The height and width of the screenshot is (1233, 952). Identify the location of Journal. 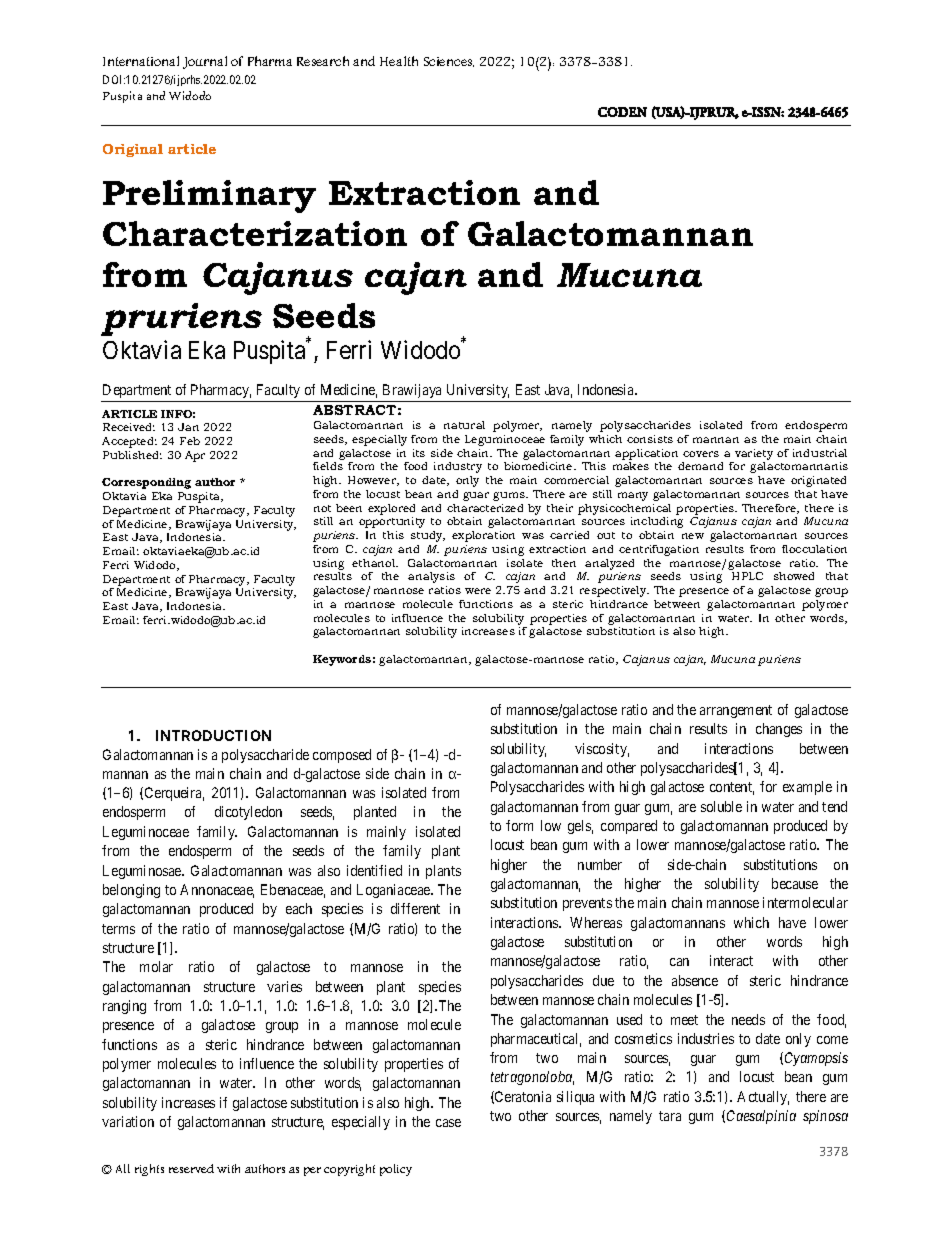
(205, 62).
